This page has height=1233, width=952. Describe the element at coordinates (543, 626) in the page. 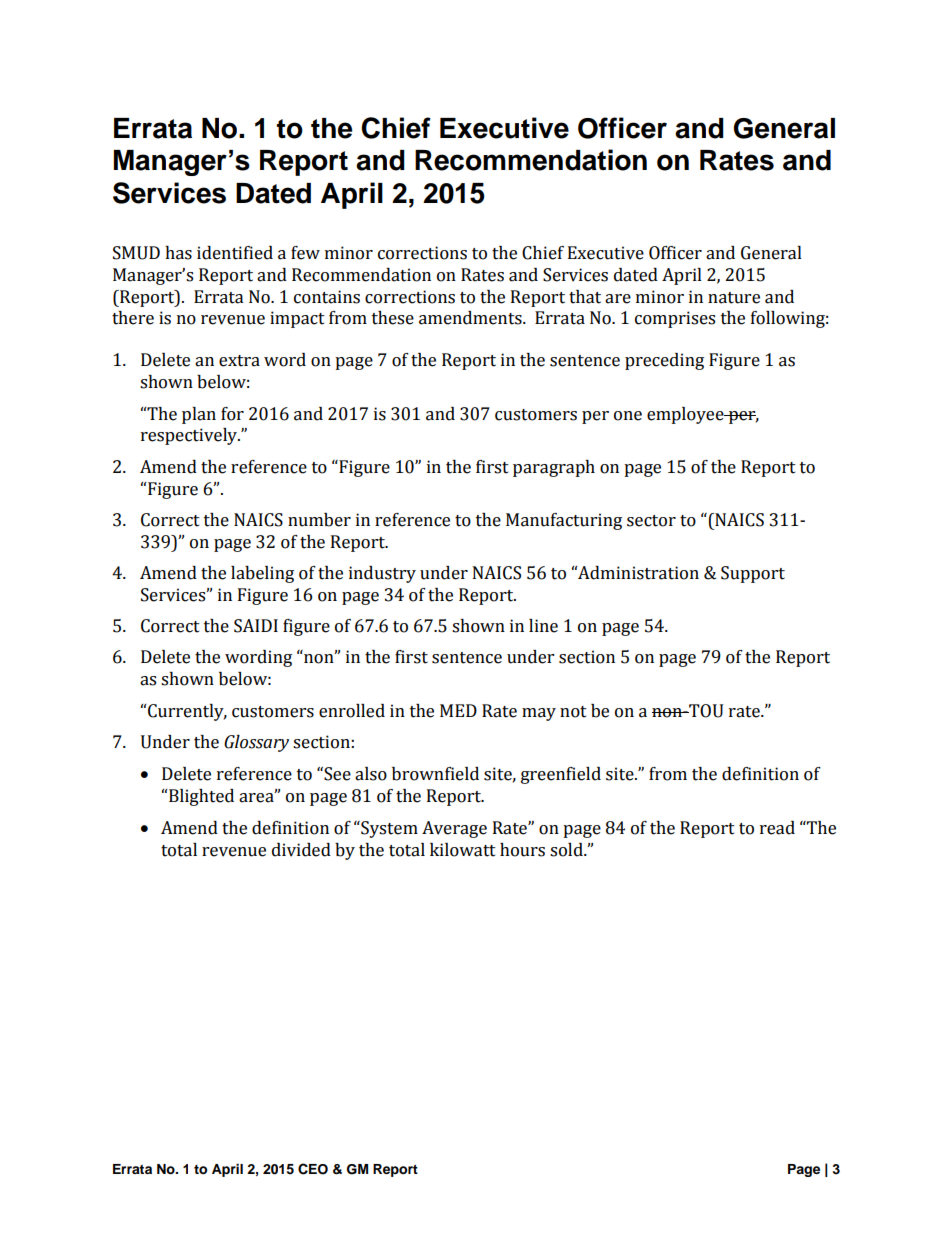

I see `line` at that location.
